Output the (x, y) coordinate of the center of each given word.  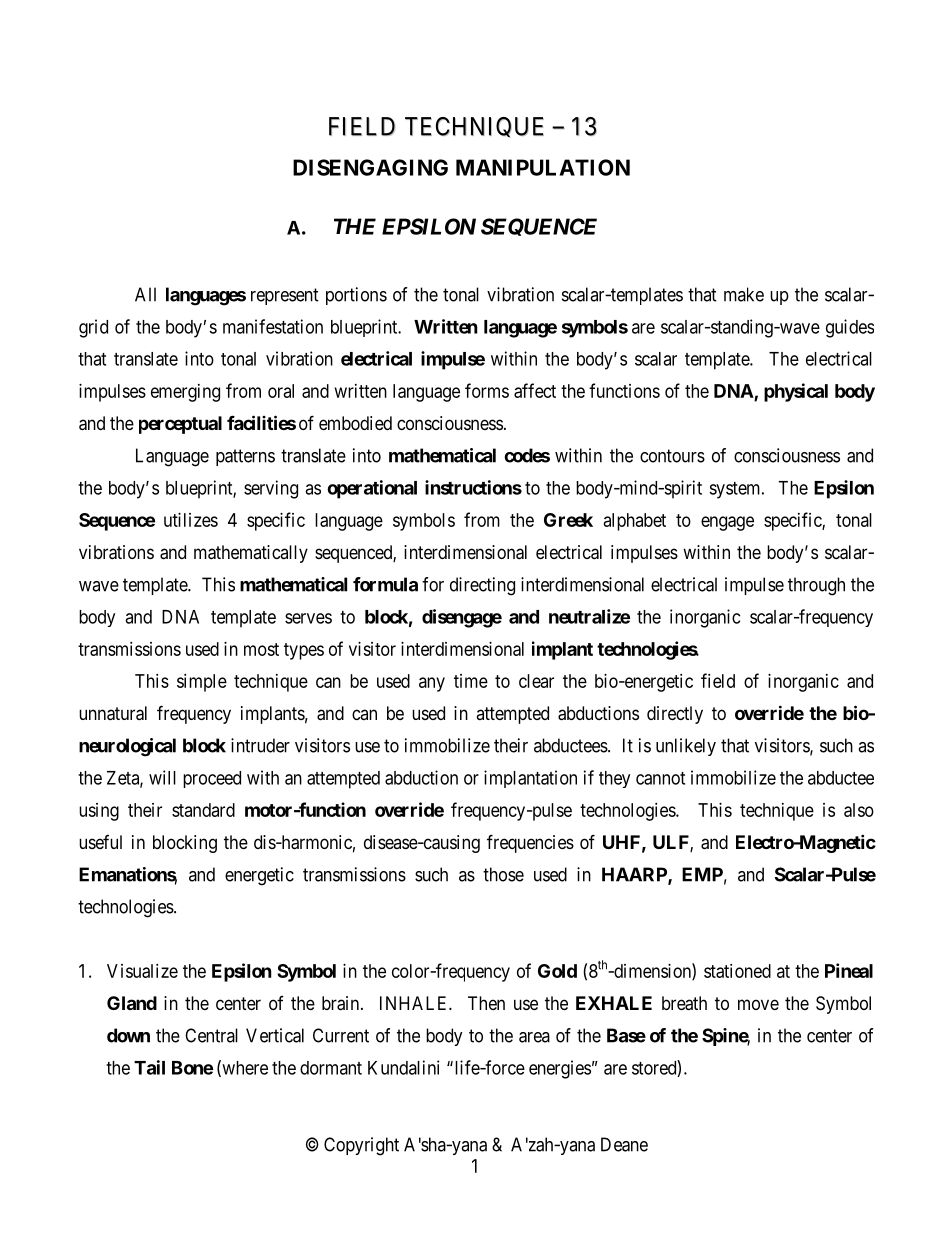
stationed (737, 971)
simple (202, 683)
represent (285, 296)
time (471, 681)
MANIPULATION (543, 167)
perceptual (180, 425)
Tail (149, 1067)
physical (796, 392)
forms (487, 390)
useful (100, 842)
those (503, 874)
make (744, 294)
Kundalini (403, 1067)
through (816, 586)
